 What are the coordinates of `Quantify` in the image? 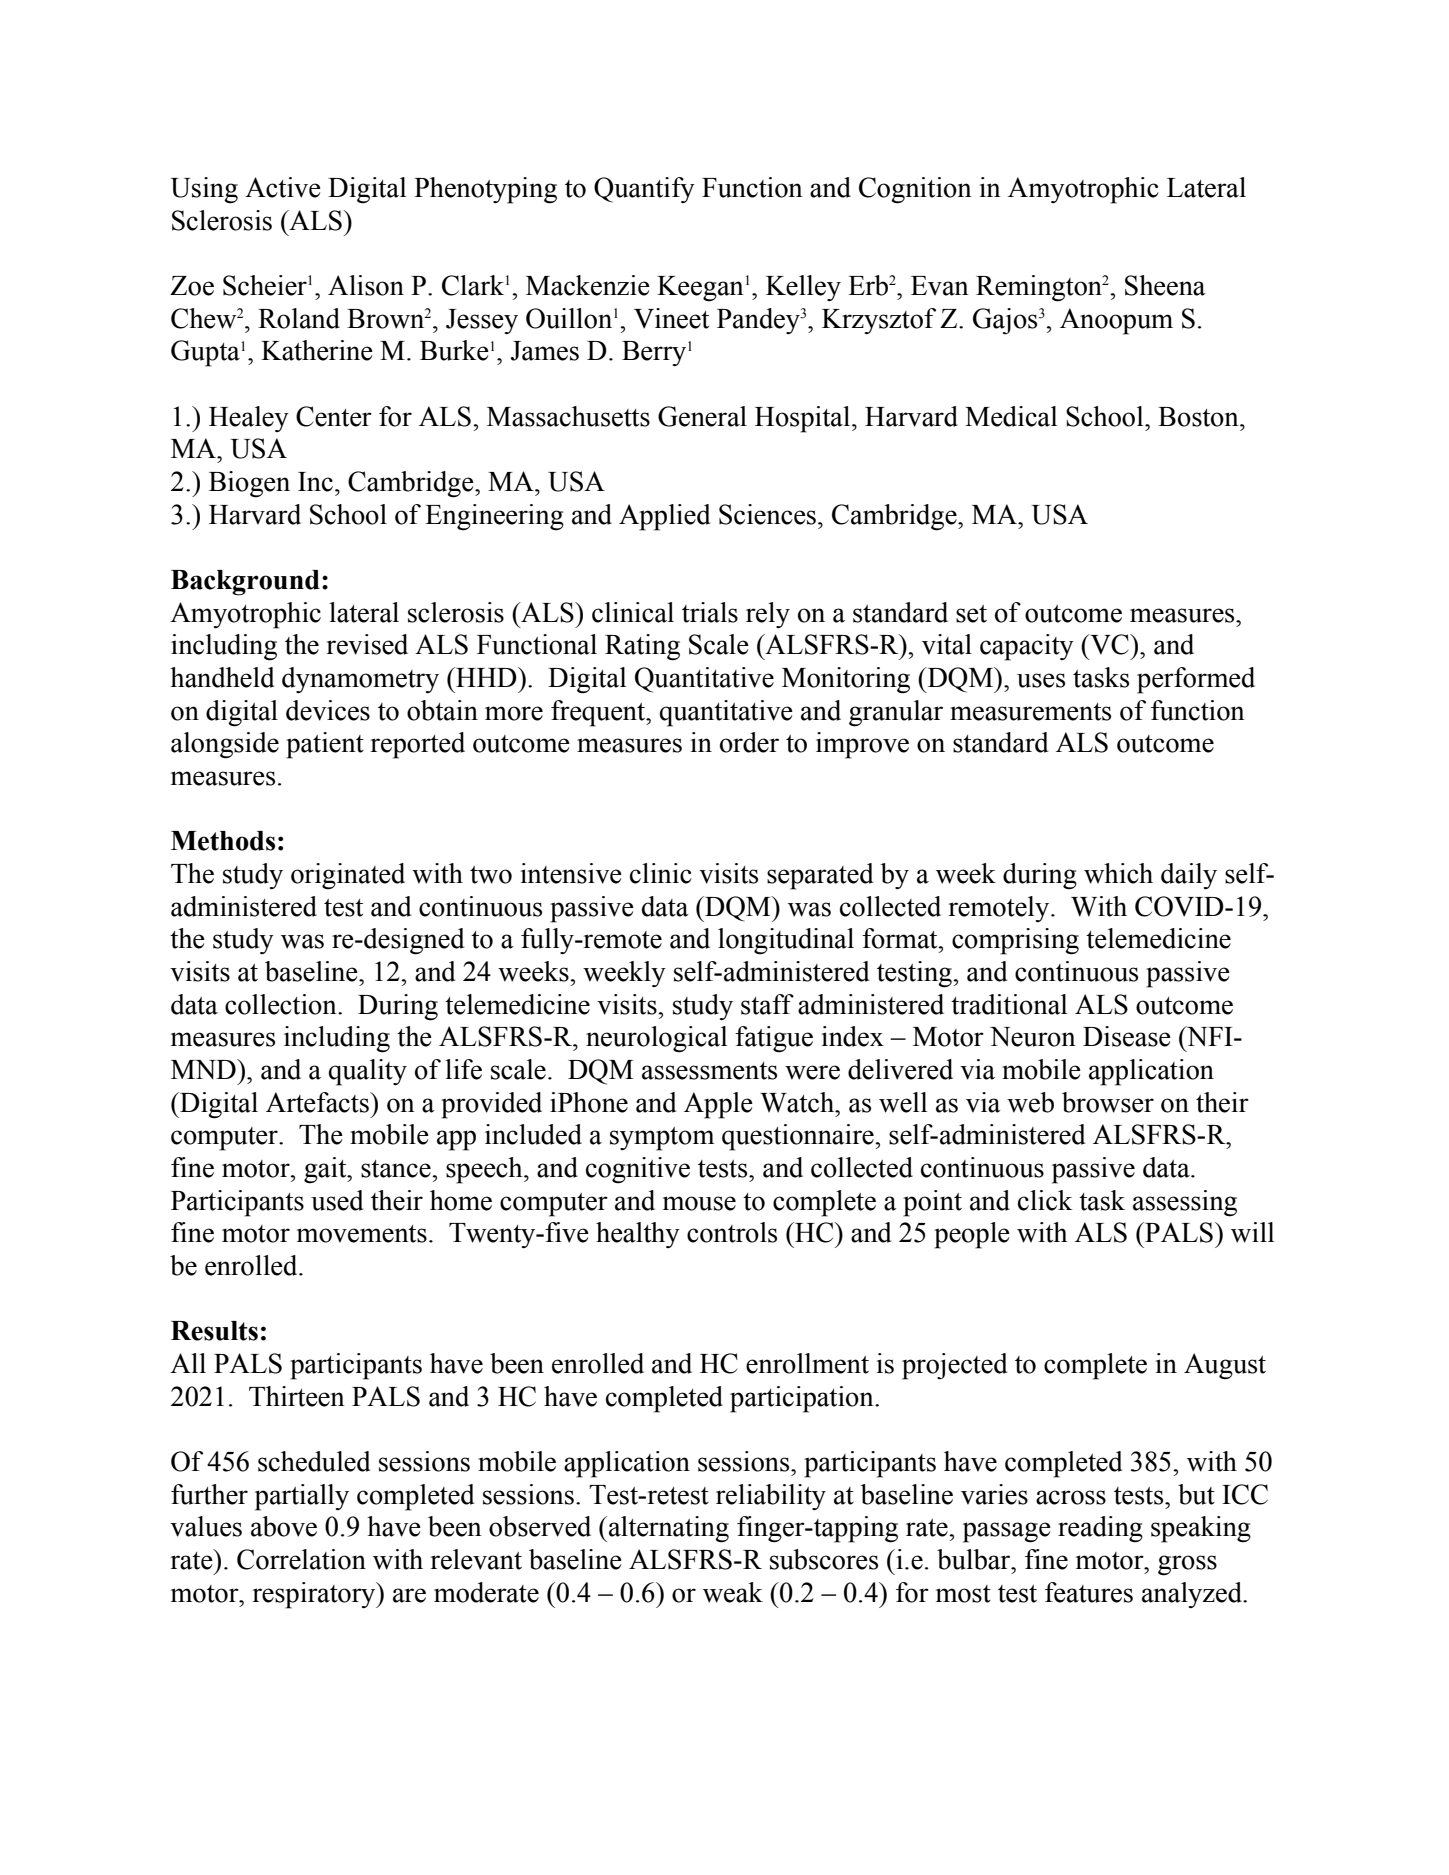 It's located at (644, 190).
